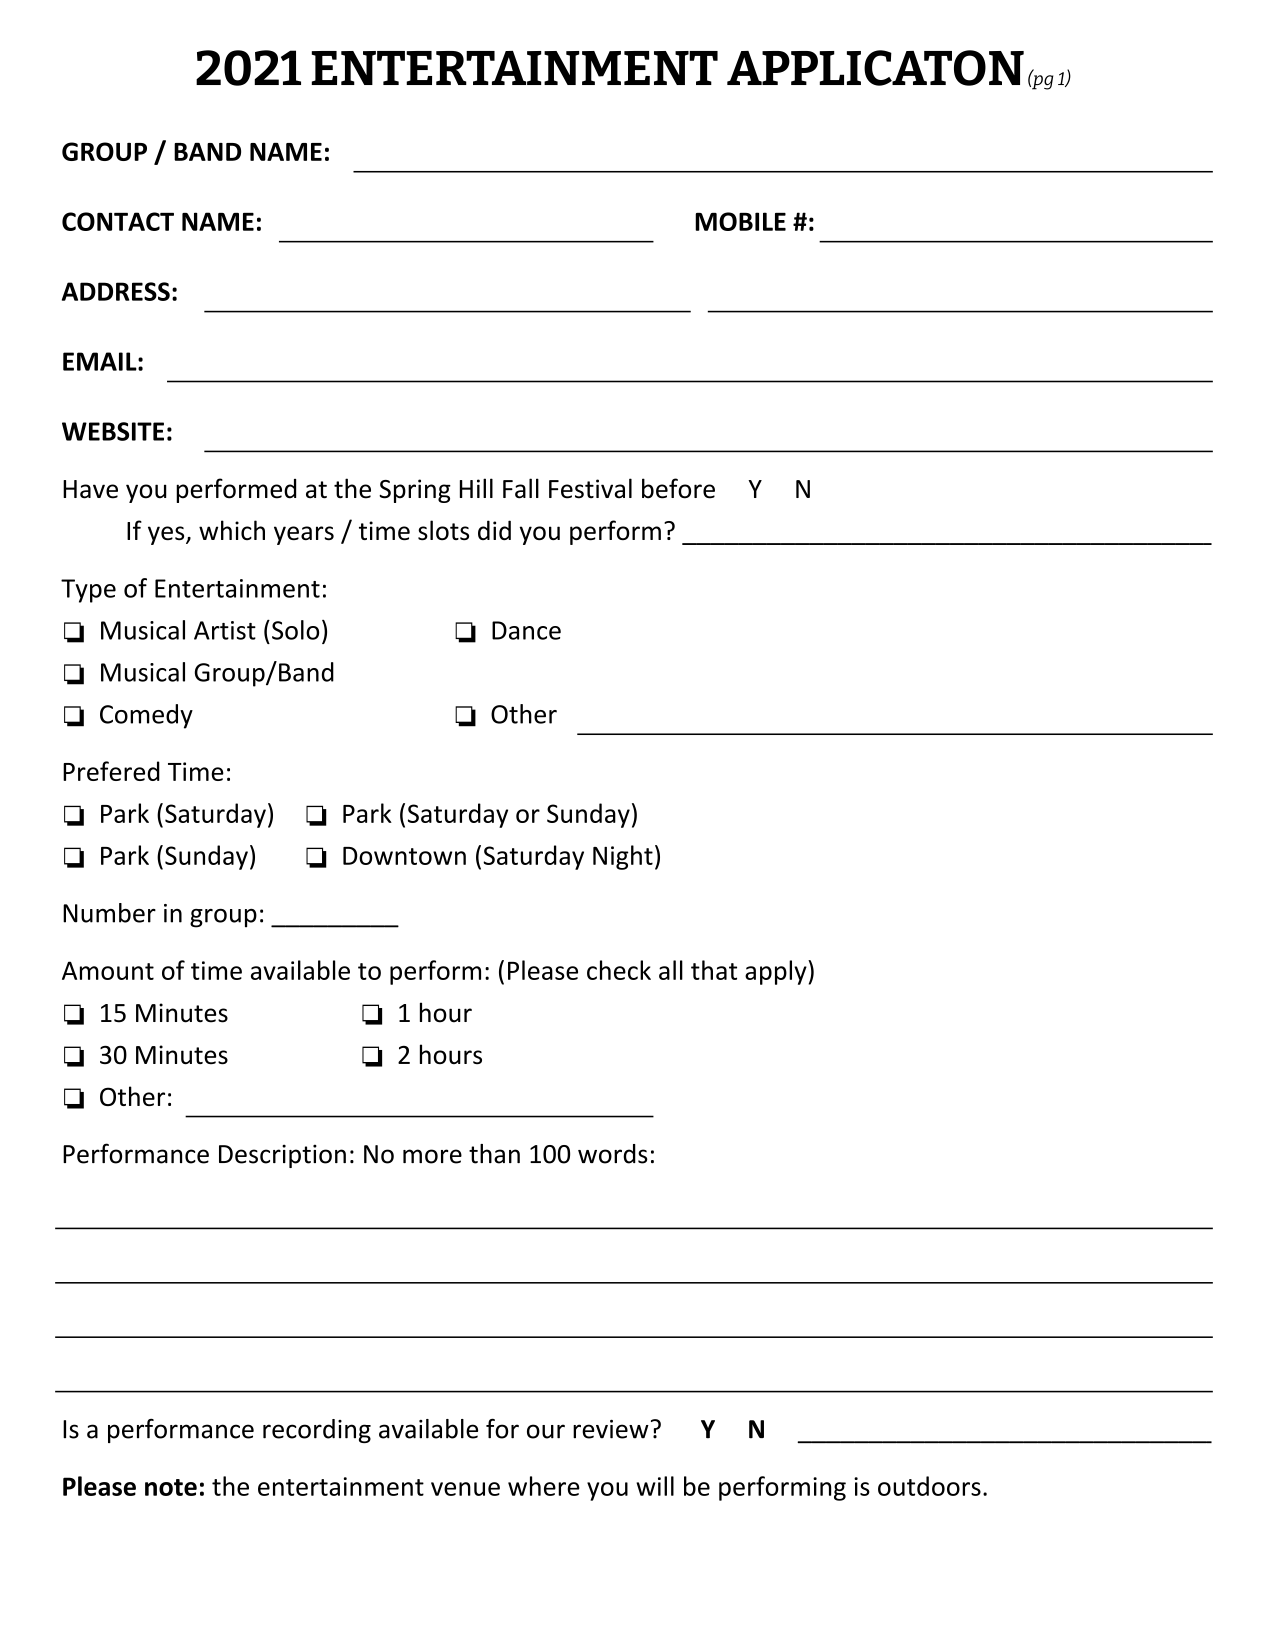 Image resolution: width=1268 pixels, height=1641 pixels. I want to click on did, so click(494, 530).
